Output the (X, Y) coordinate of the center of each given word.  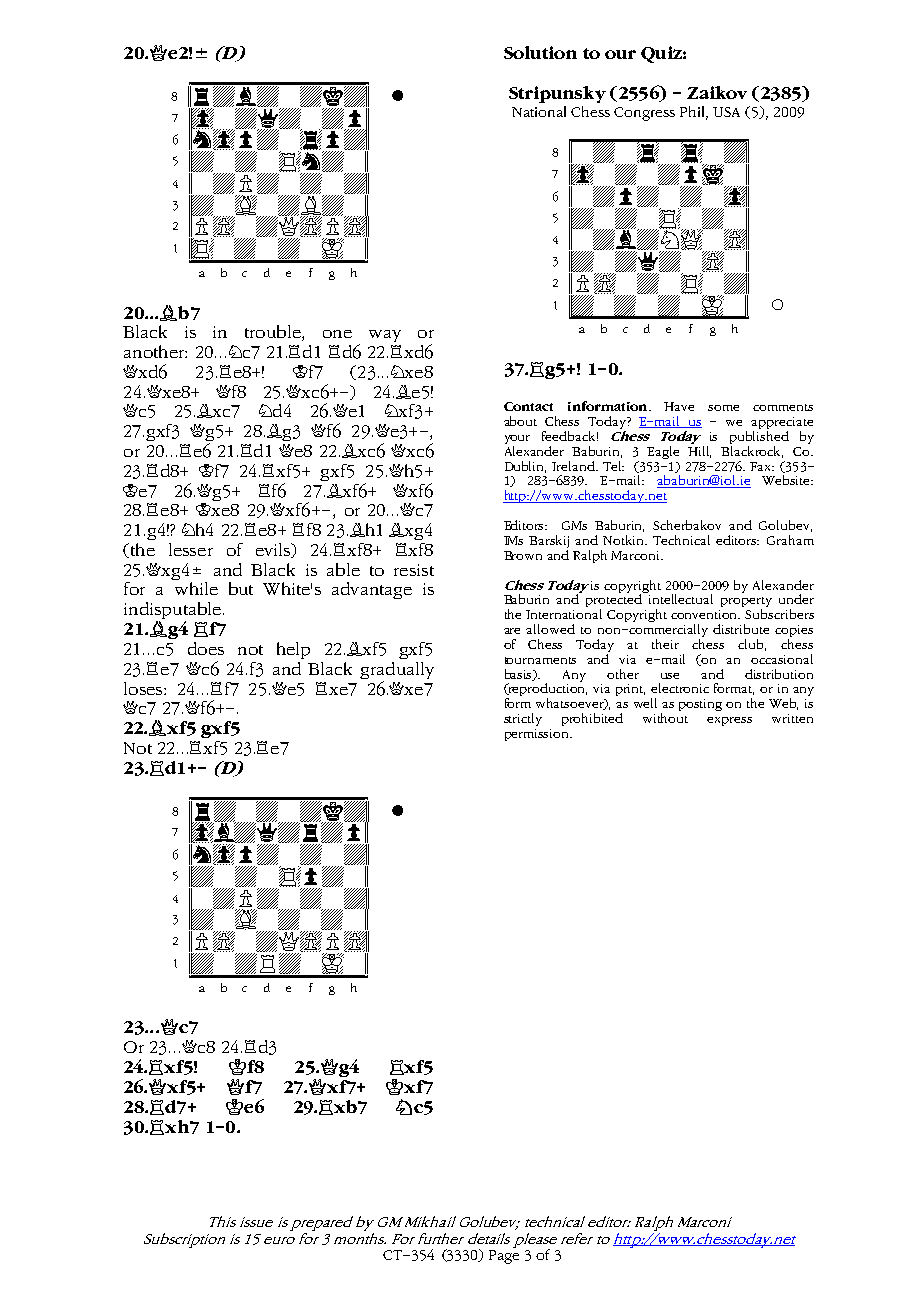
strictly (523, 719)
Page (504, 1257)
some (723, 408)
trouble (274, 333)
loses (144, 688)
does (206, 648)
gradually (397, 670)
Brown (523, 555)
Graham (790, 540)
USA (726, 112)
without (665, 718)
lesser (191, 549)
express (729, 721)
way (385, 336)
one (337, 334)
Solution (540, 52)
